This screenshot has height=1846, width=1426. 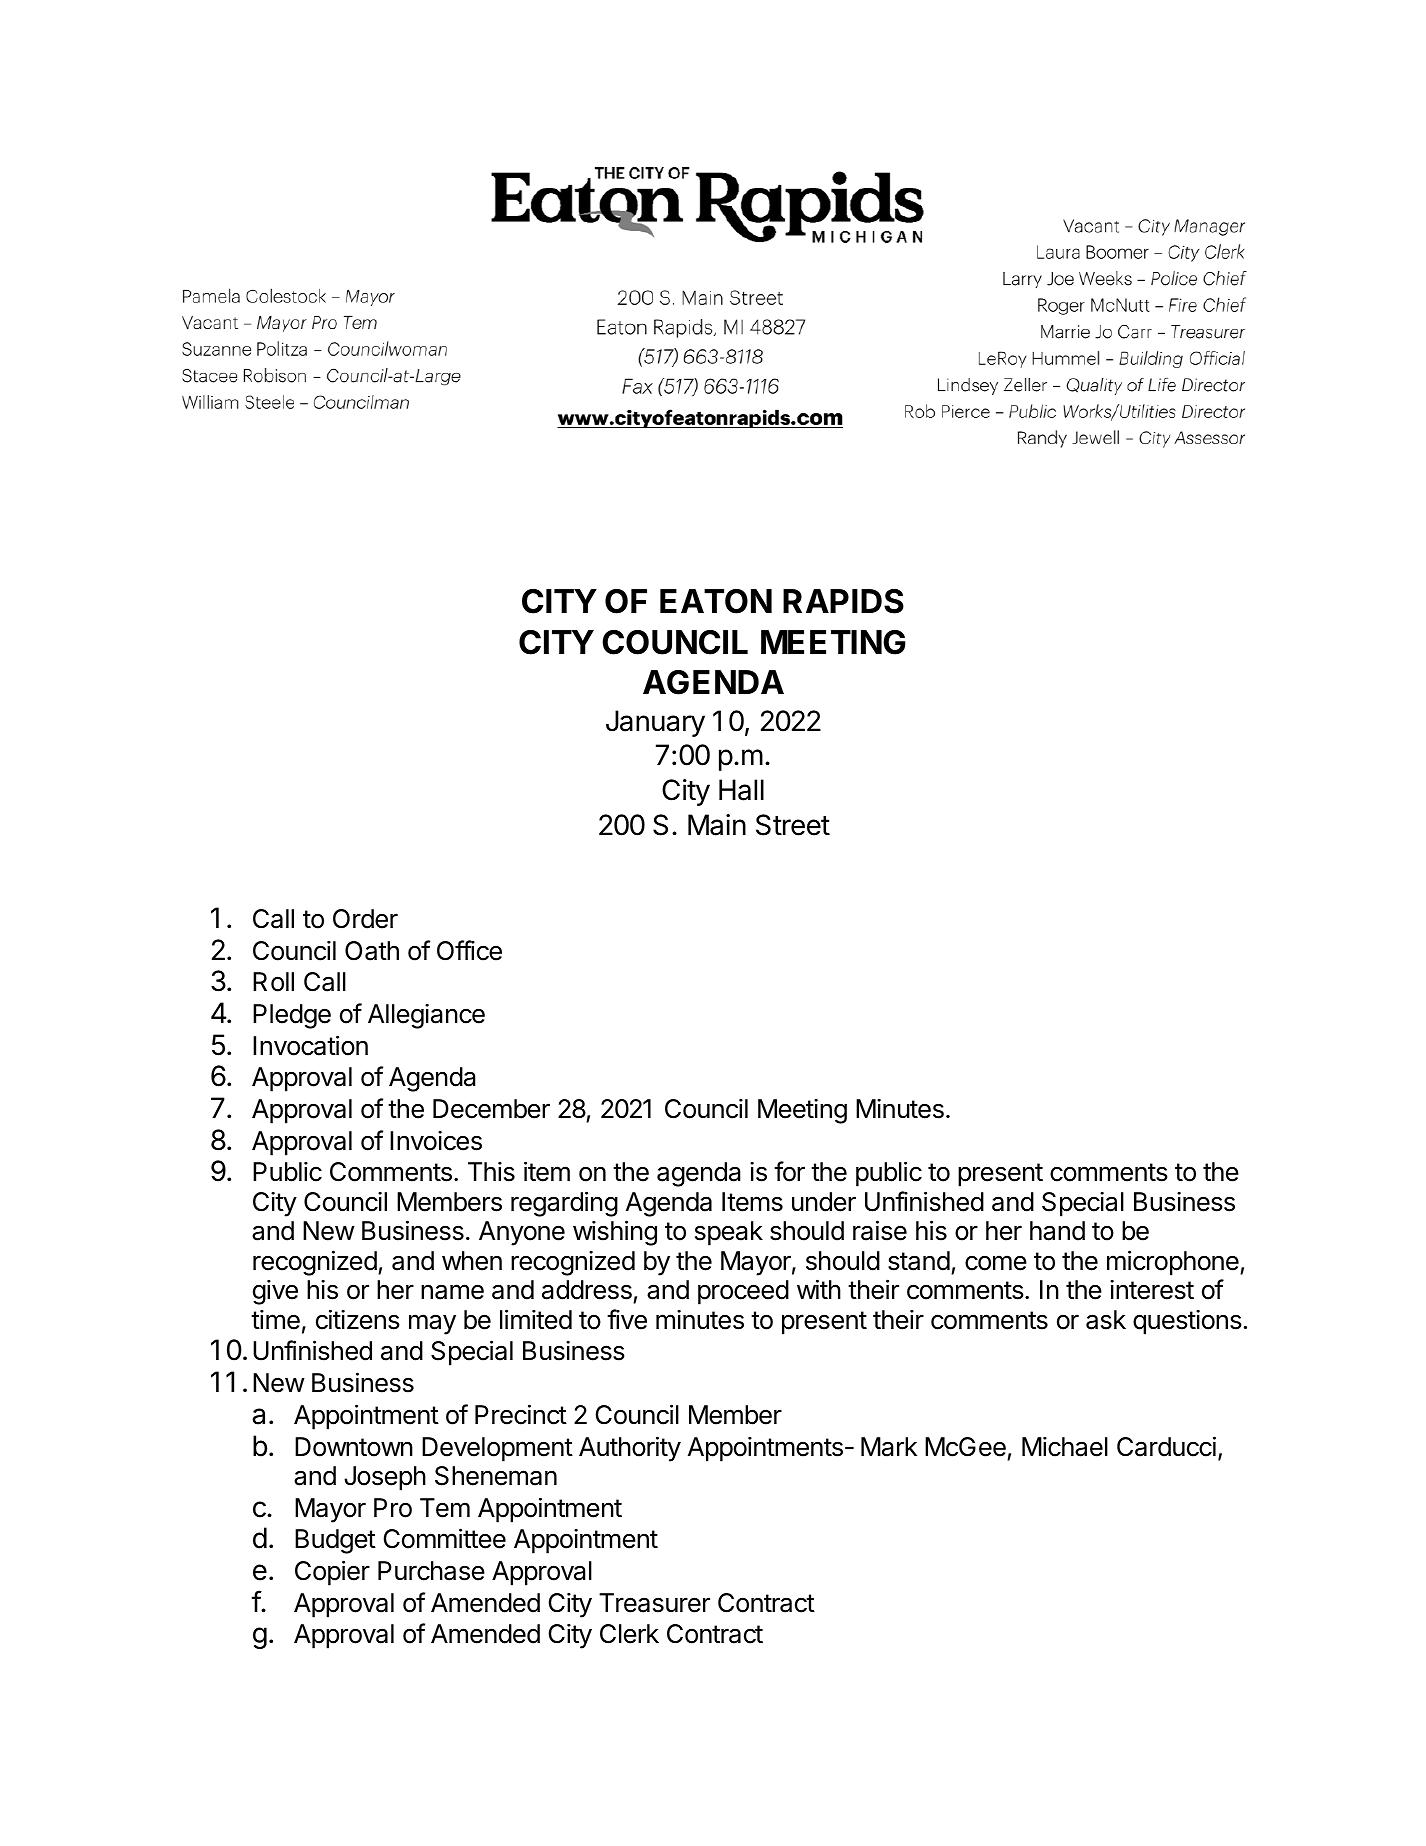 I want to click on RAPIDS, so click(x=843, y=601).
